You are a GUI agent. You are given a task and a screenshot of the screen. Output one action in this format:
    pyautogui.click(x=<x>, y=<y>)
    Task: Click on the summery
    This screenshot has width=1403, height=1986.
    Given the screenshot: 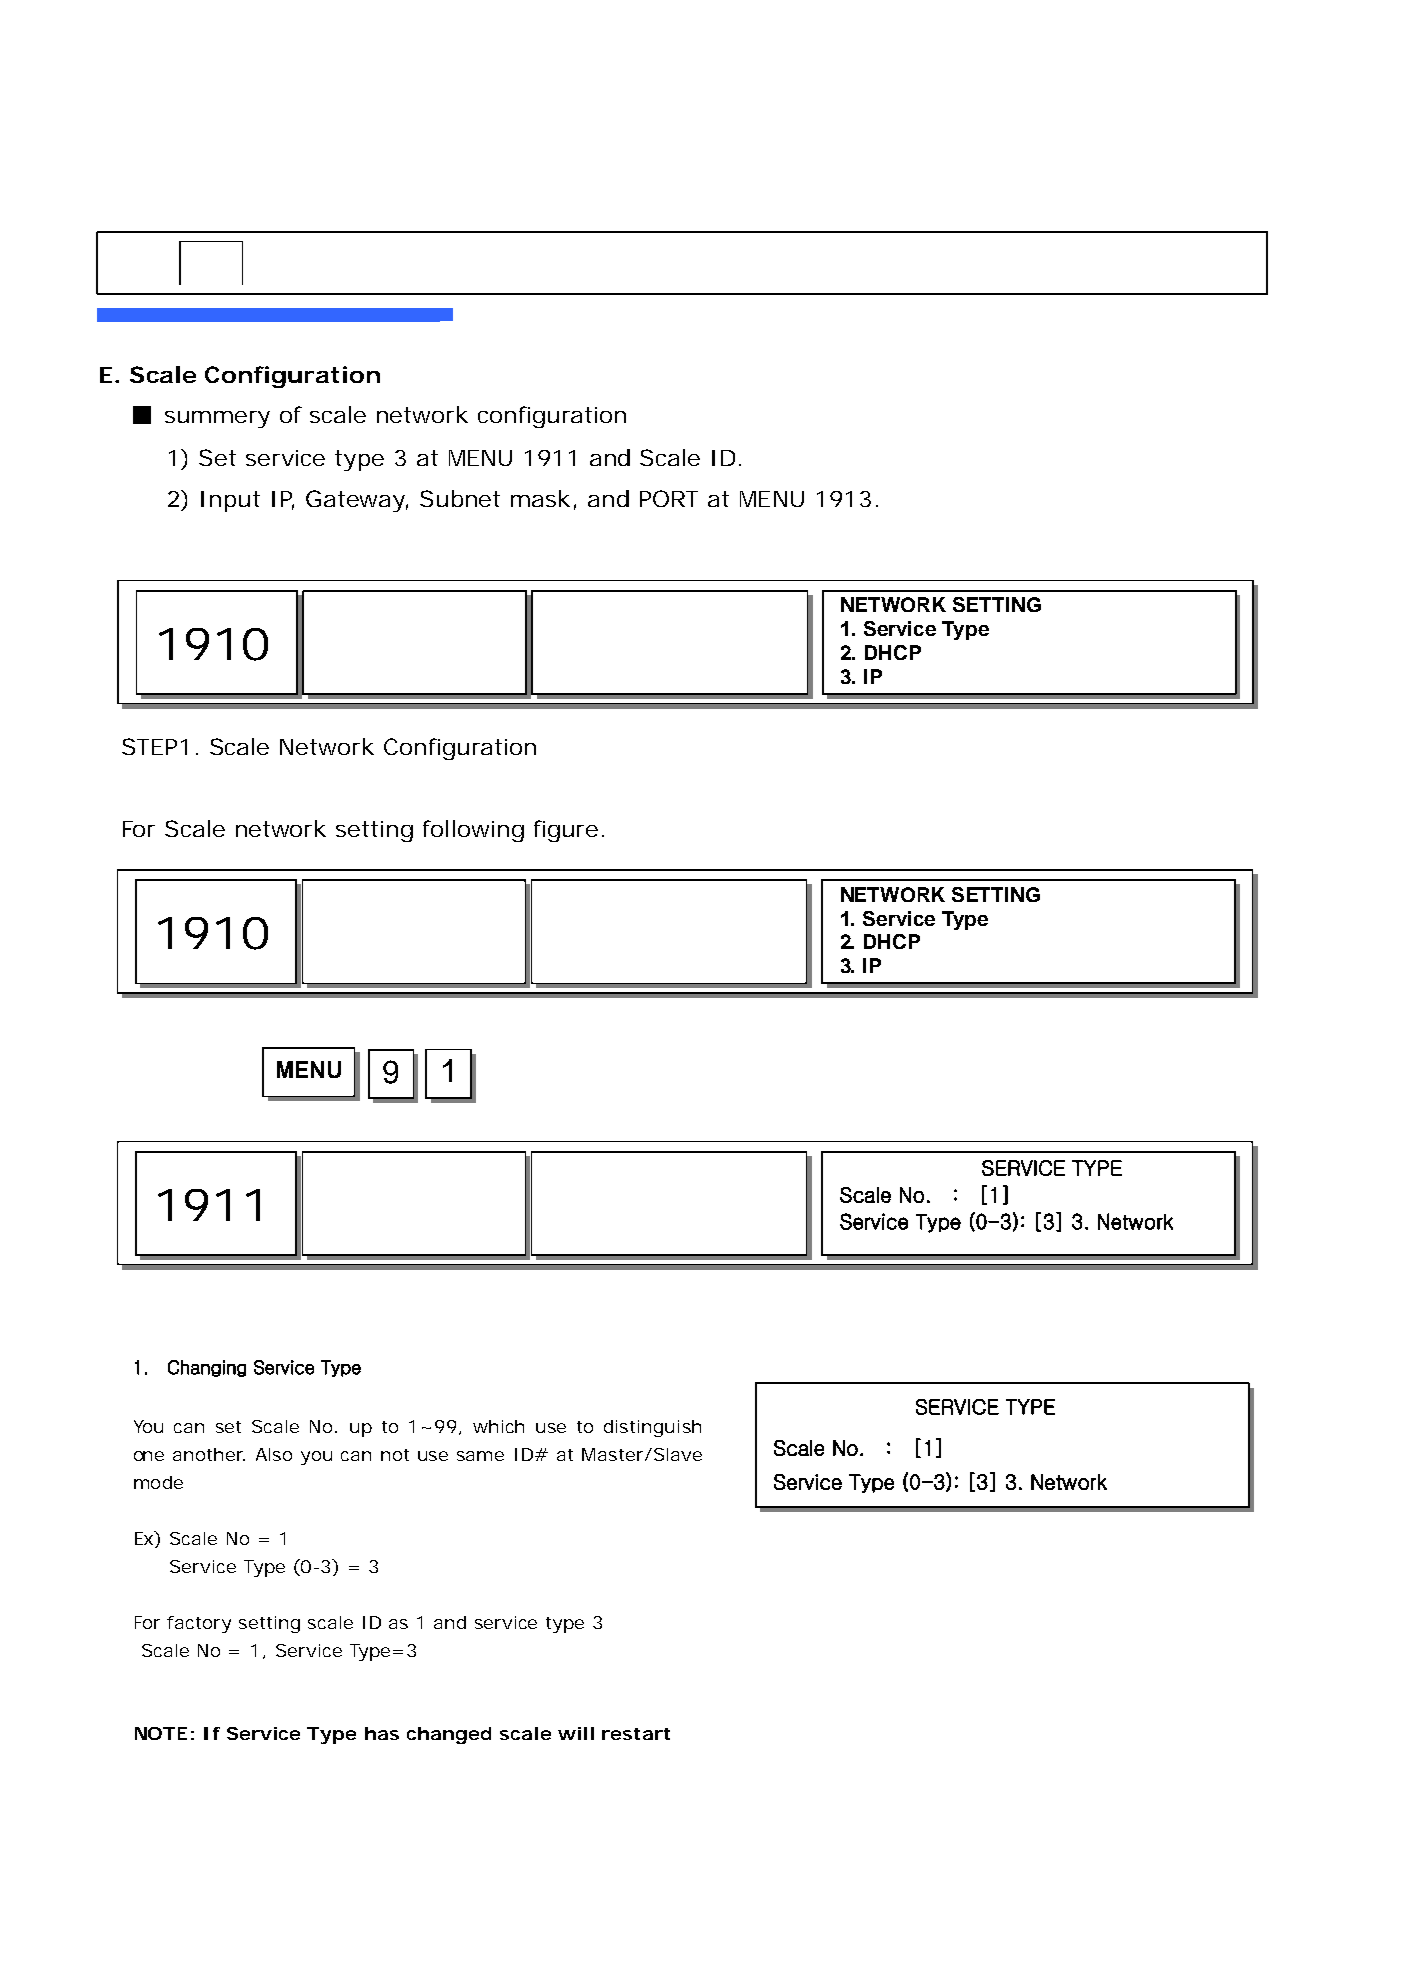 What is the action you would take?
    pyautogui.click(x=217, y=419)
